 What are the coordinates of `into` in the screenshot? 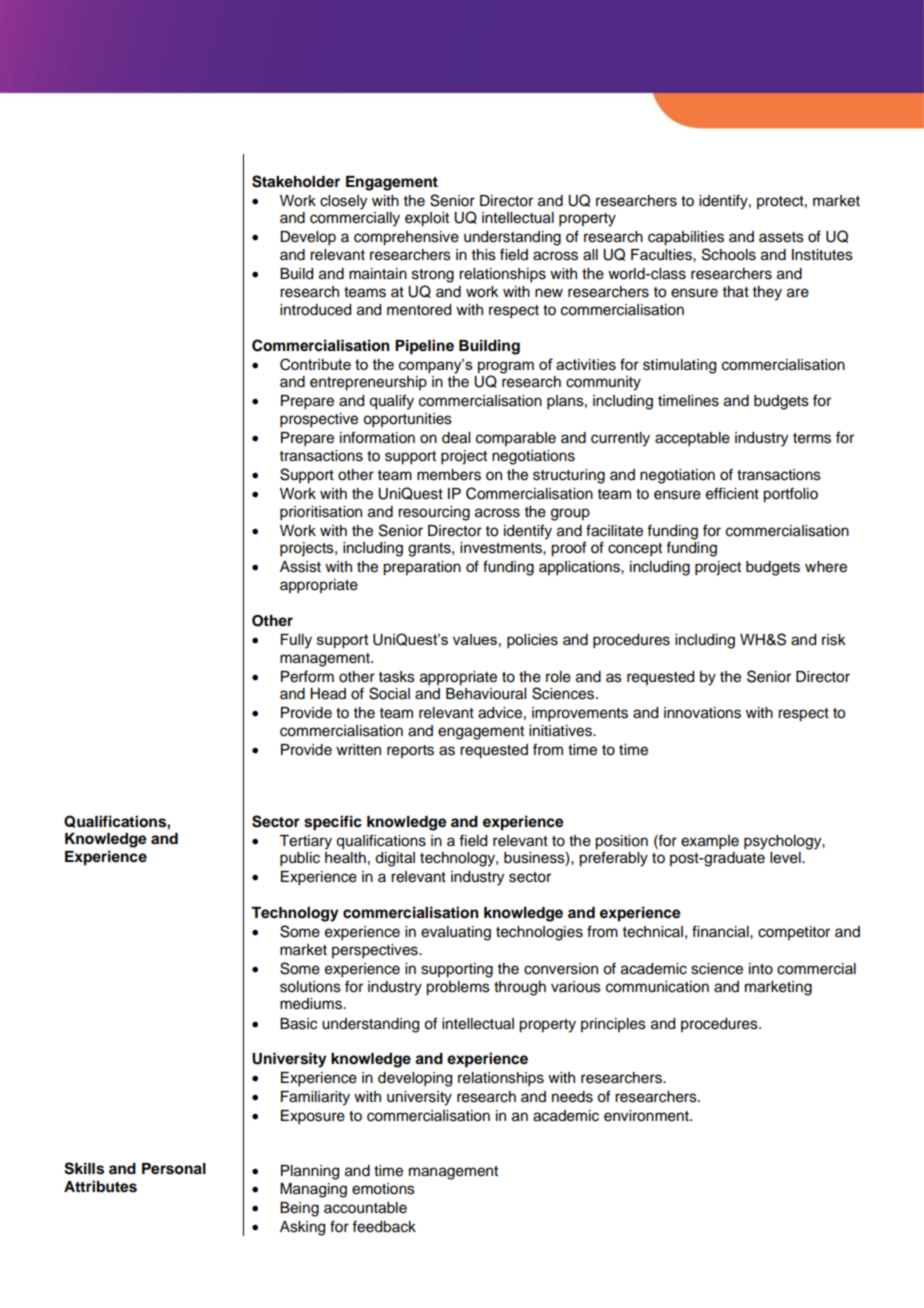 It's located at (761, 969).
